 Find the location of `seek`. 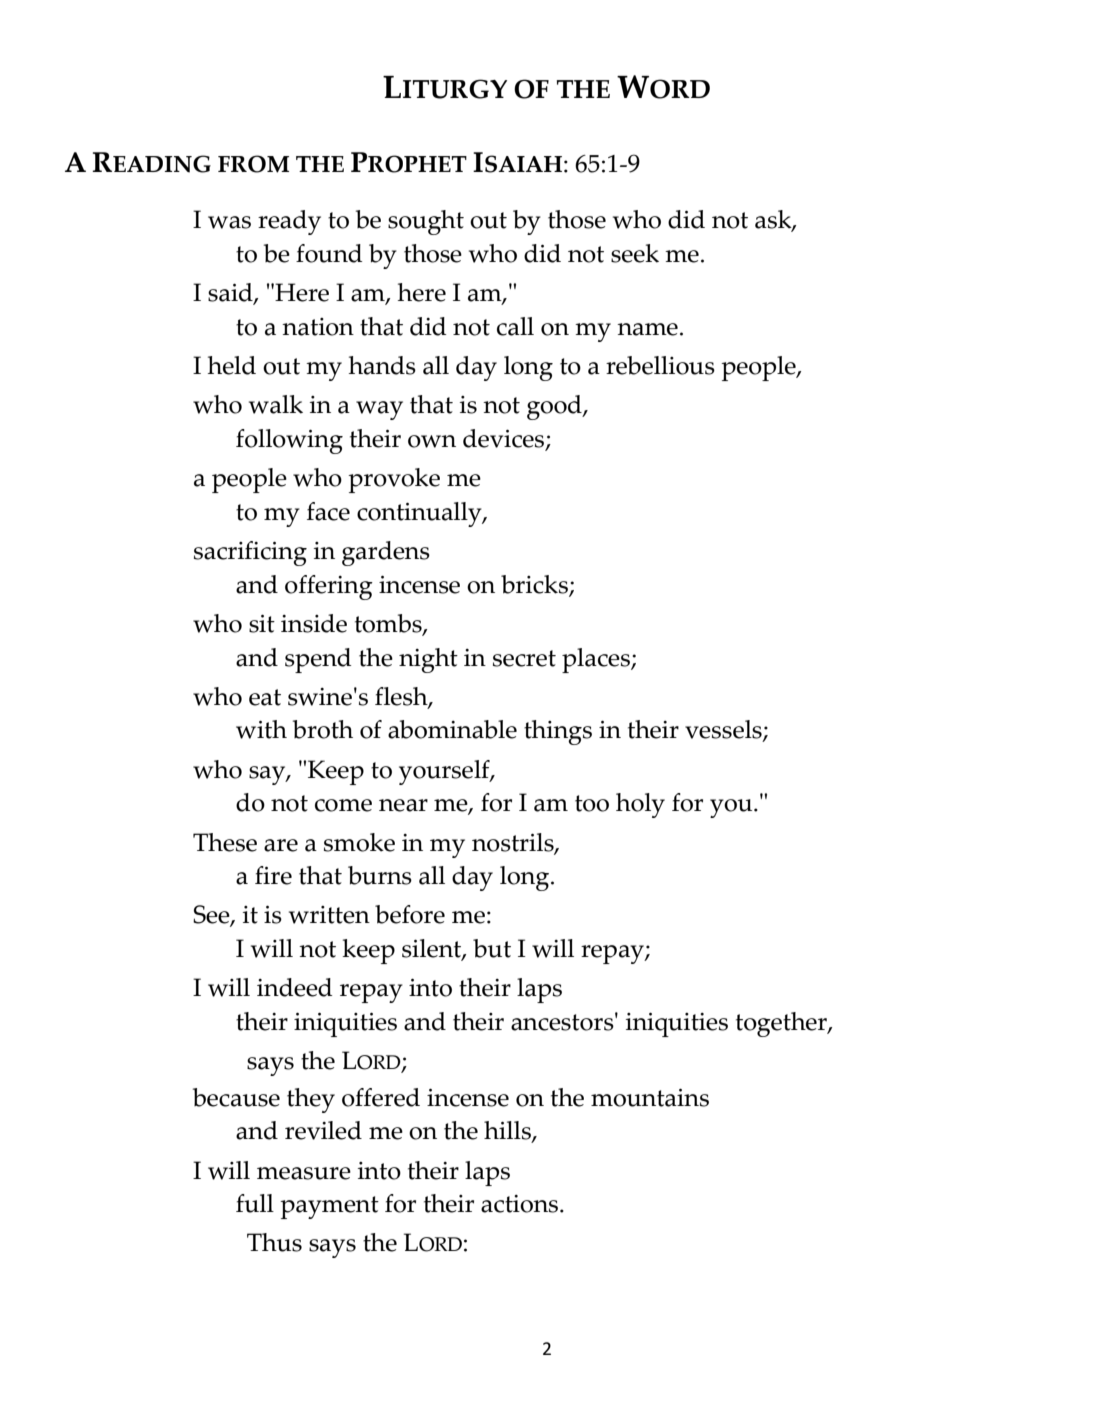

seek is located at coordinates (635, 253).
